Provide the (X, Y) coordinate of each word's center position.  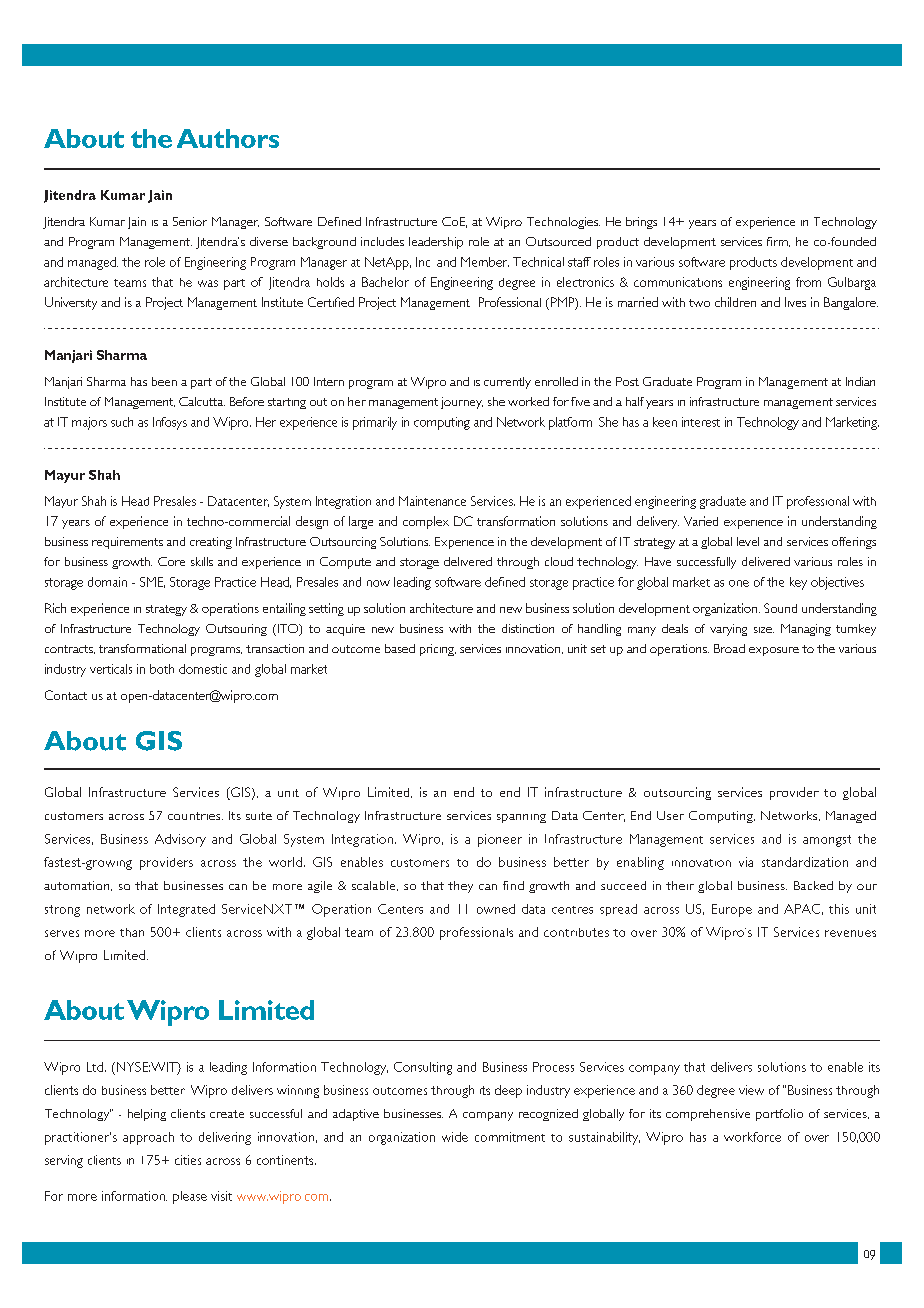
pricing (438, 650)
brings (641, 223)
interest (701, 422)
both (162, 669)
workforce (752, 1137)
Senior (190, 221)
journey (462, 403)
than (132, 932)
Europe (732, 910)
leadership (436, 243)
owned (496, 909)
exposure (774, 651)
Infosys (170, 423)
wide (455, 1137)
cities (188, 1160)
